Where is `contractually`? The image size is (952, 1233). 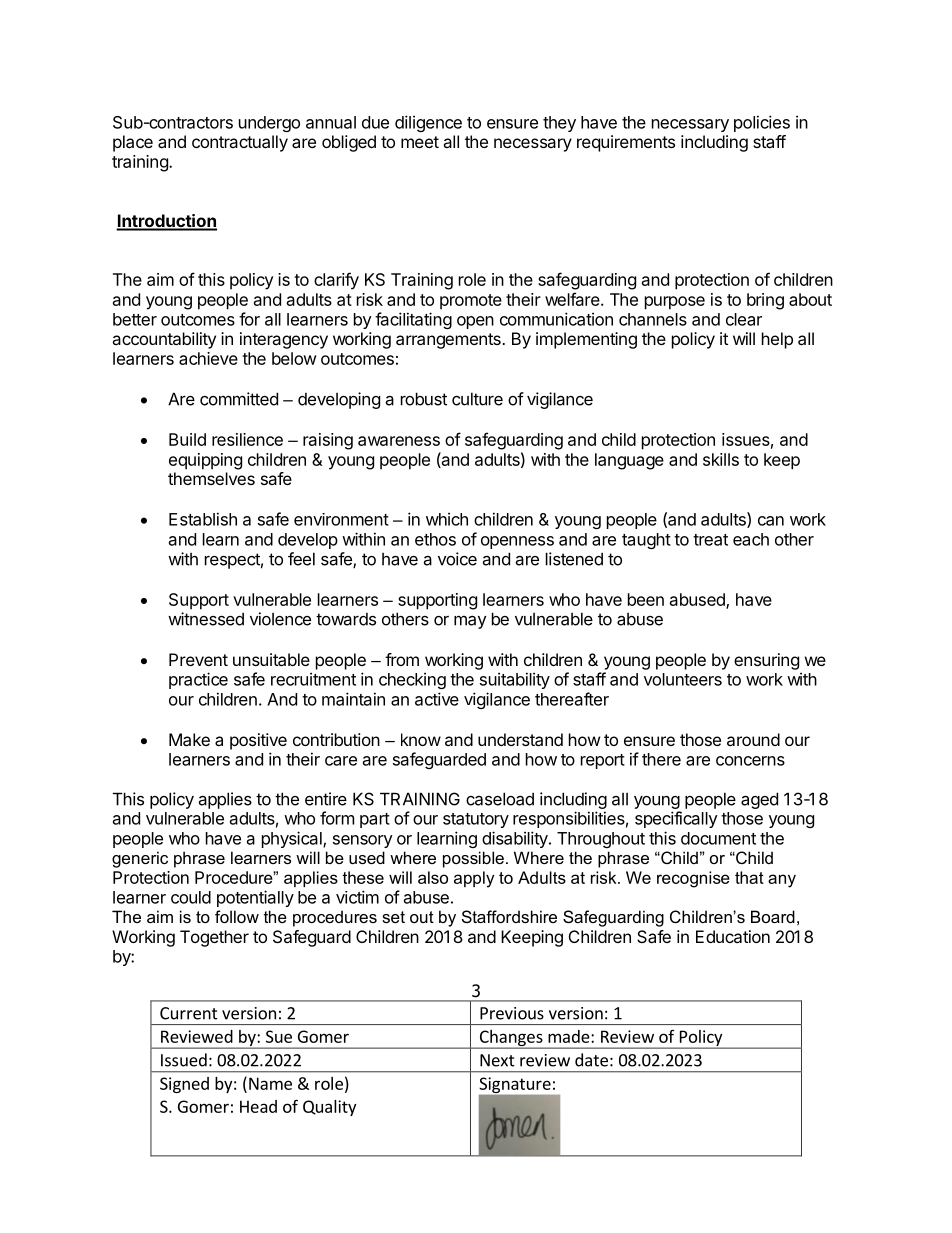
contractually is located at coordinates (240, 143).
